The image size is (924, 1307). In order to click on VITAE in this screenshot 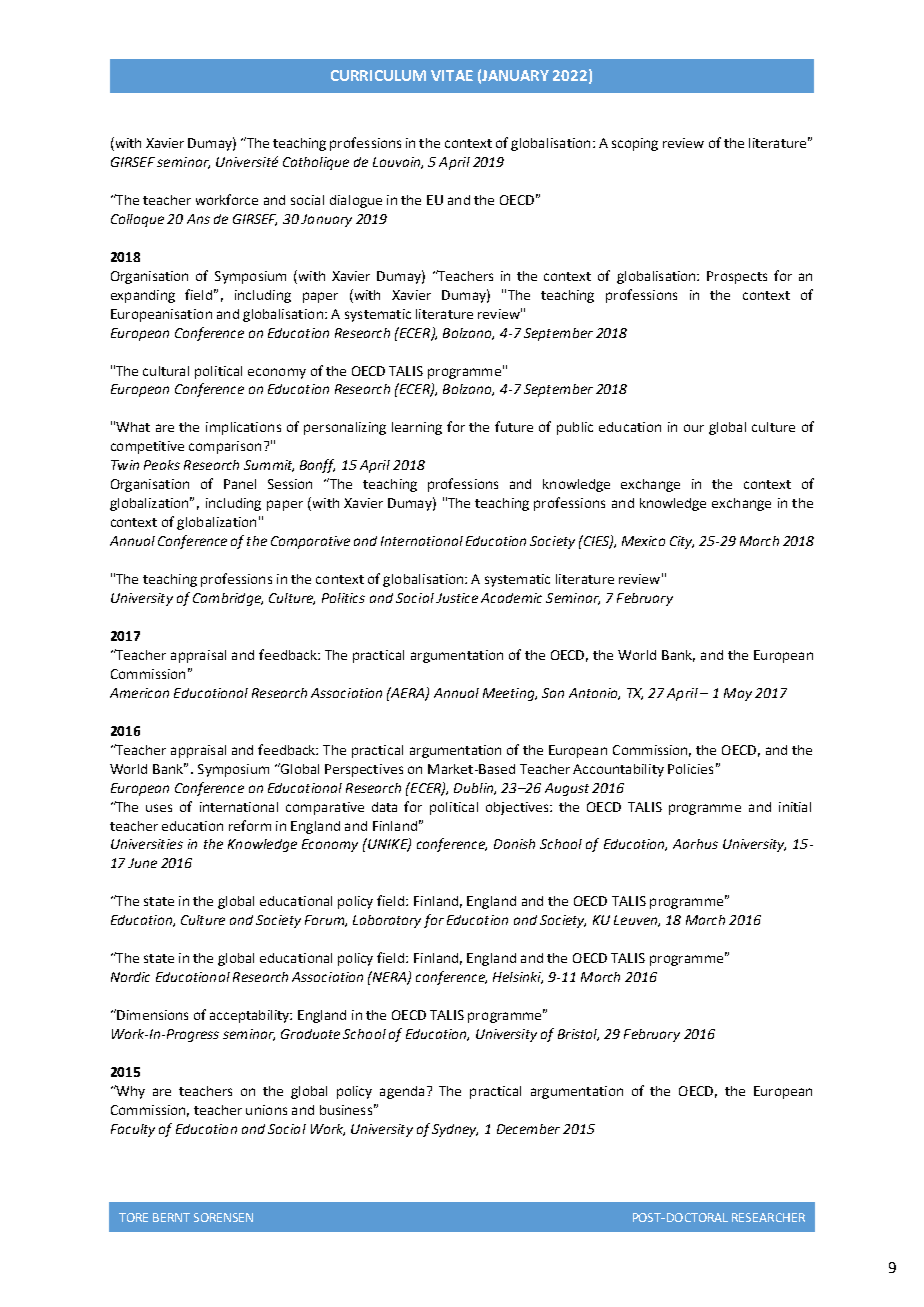, I will do `click(452, 75)`.
